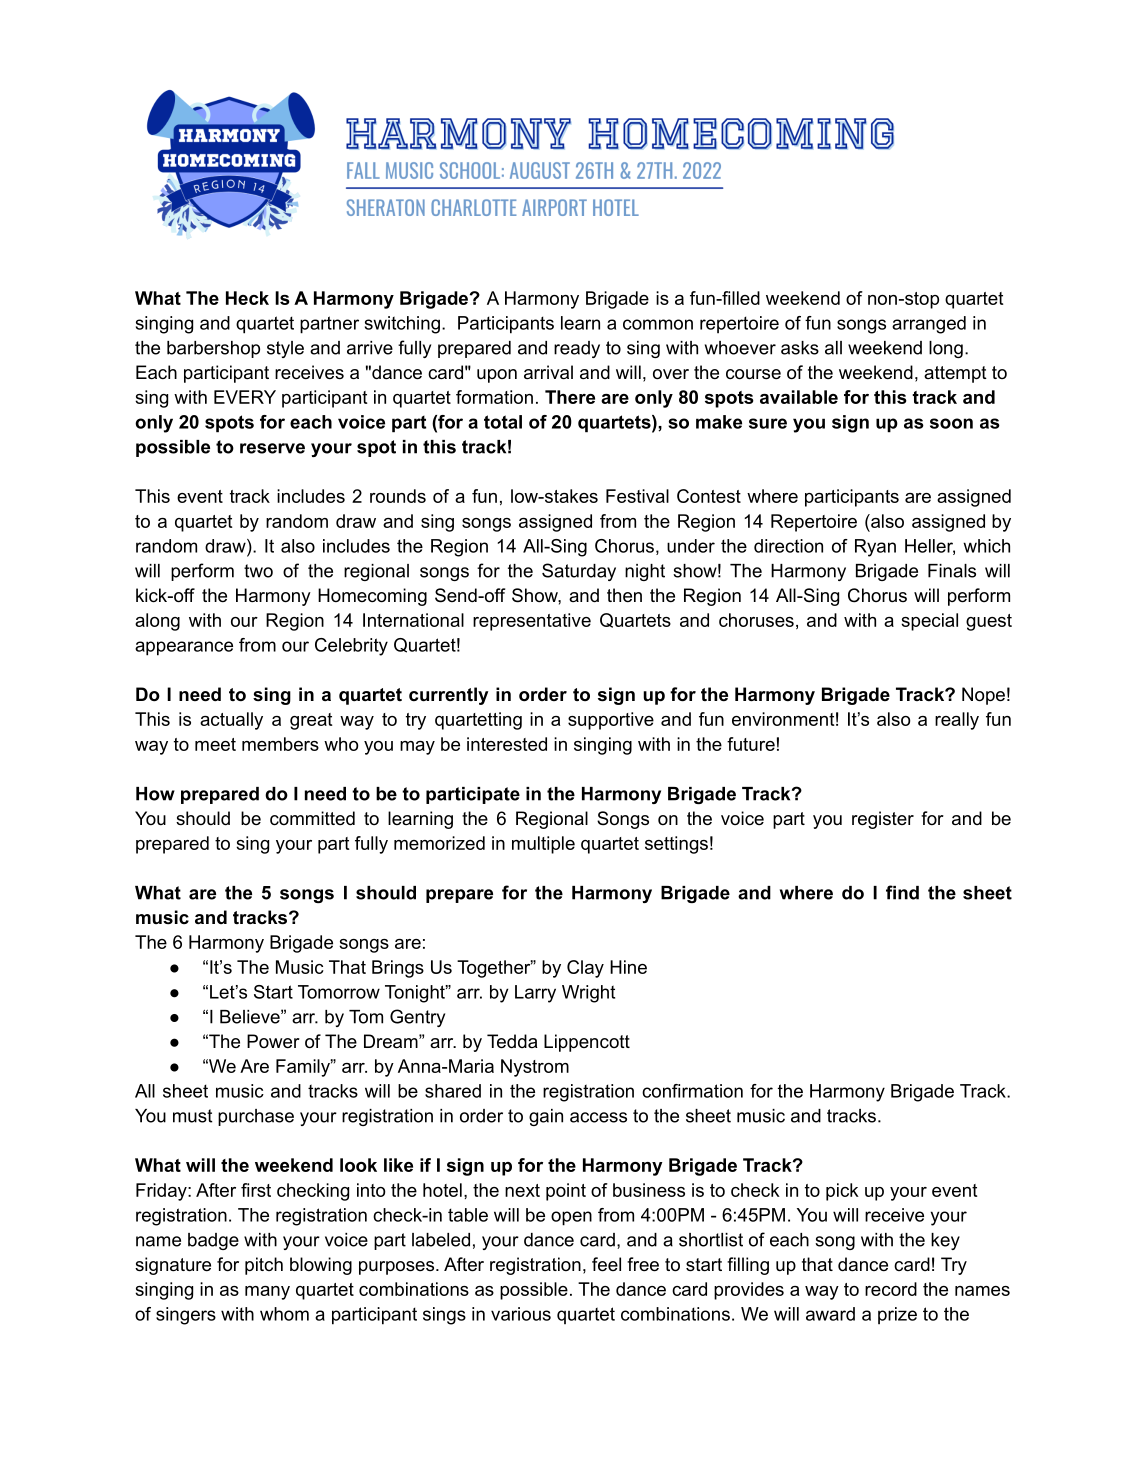  Describe the element at coordinates (285, 349) in the image. I see `style` at that location.
